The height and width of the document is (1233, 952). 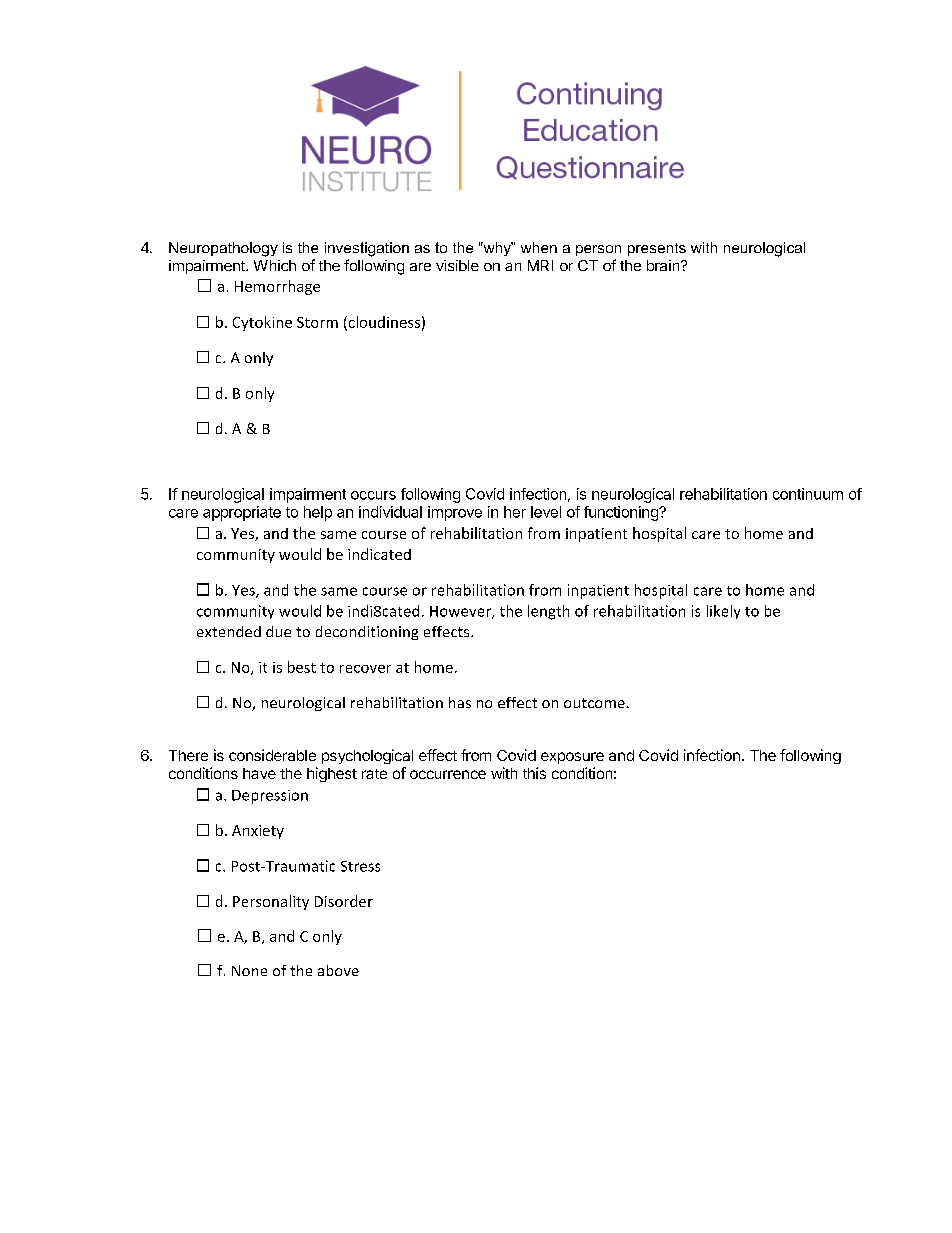 I want to click on None, so click(x=249, y=970).
